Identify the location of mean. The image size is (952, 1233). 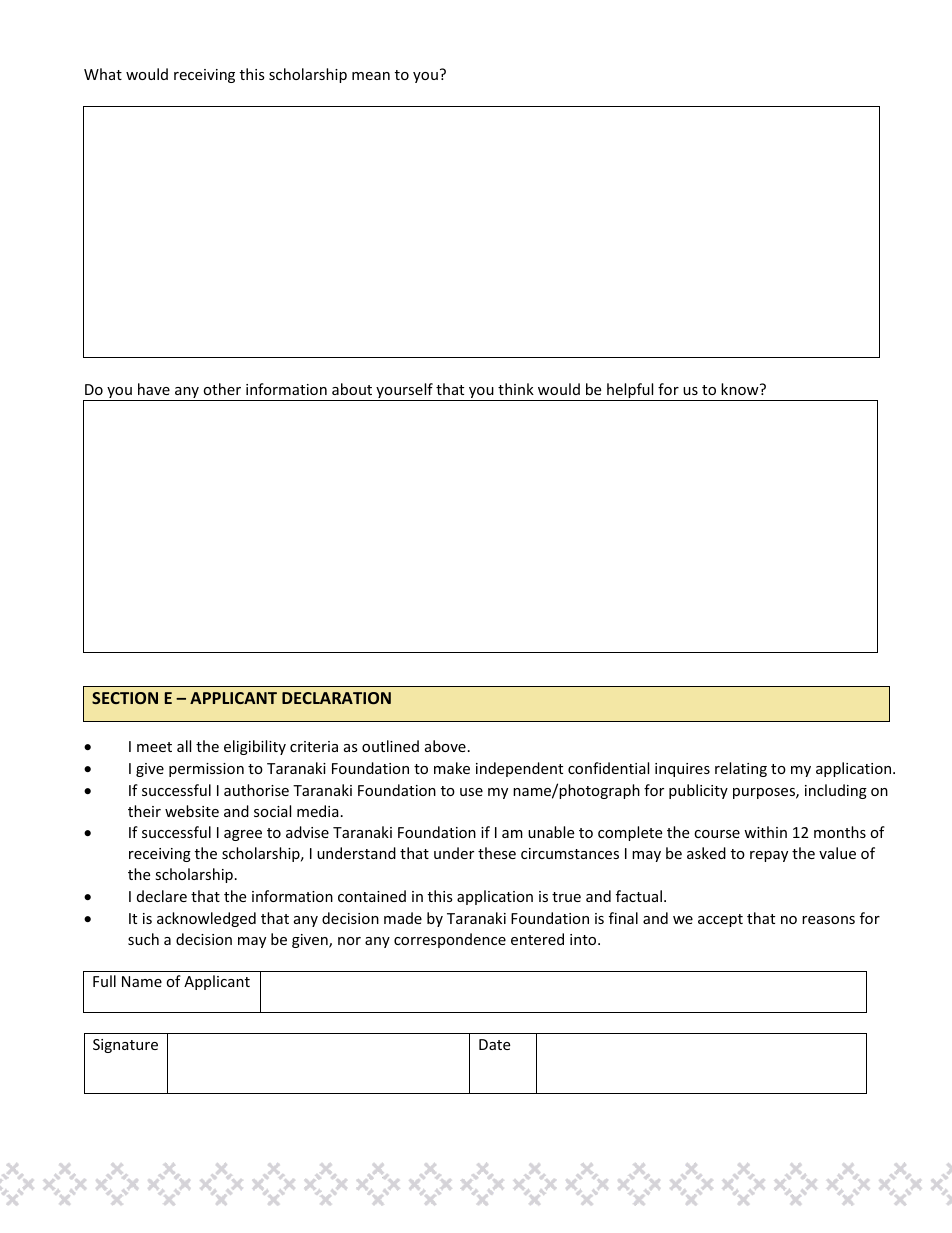
(371, 76).
